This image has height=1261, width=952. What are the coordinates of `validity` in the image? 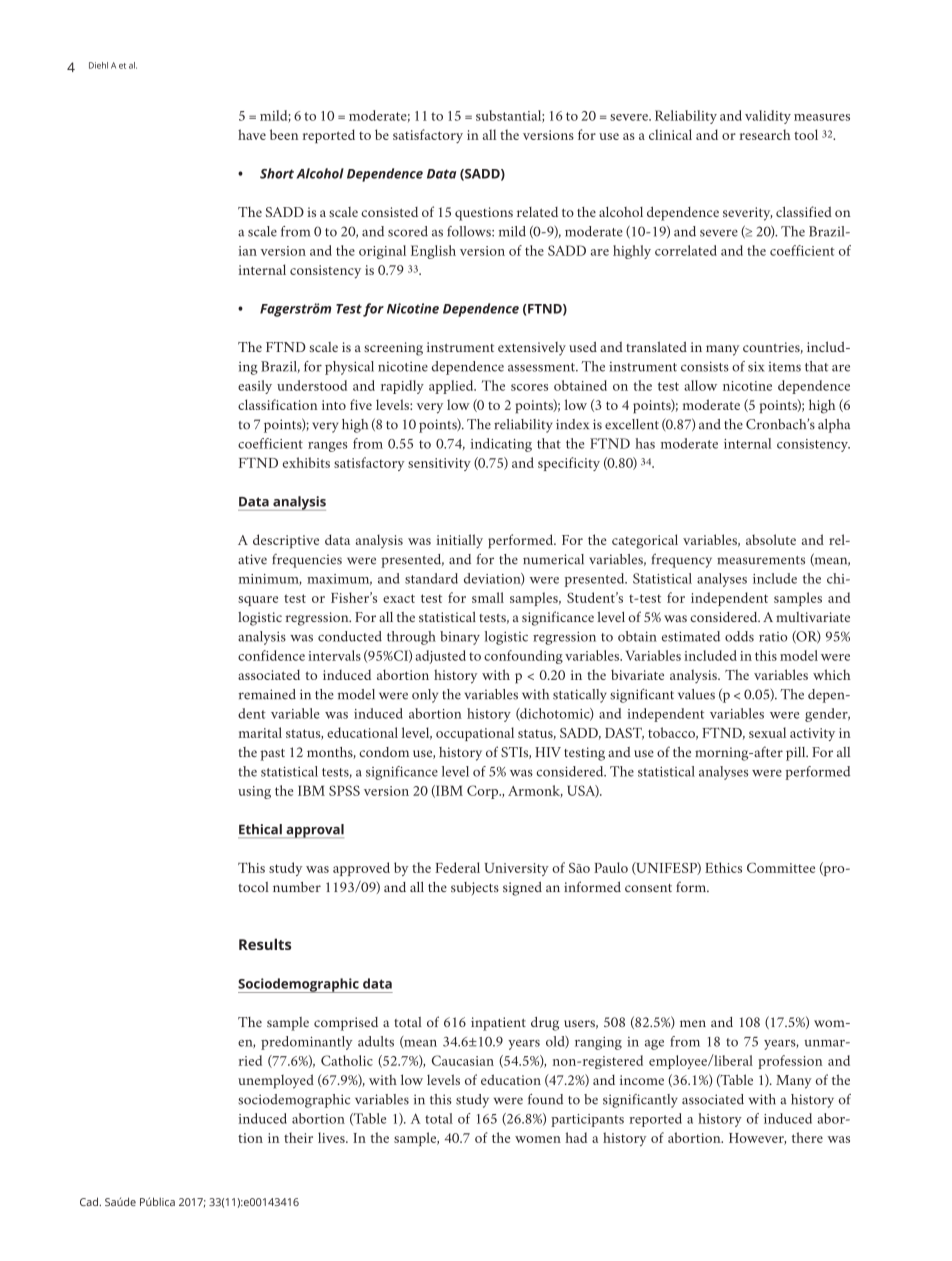 It's located at (768, 117).
